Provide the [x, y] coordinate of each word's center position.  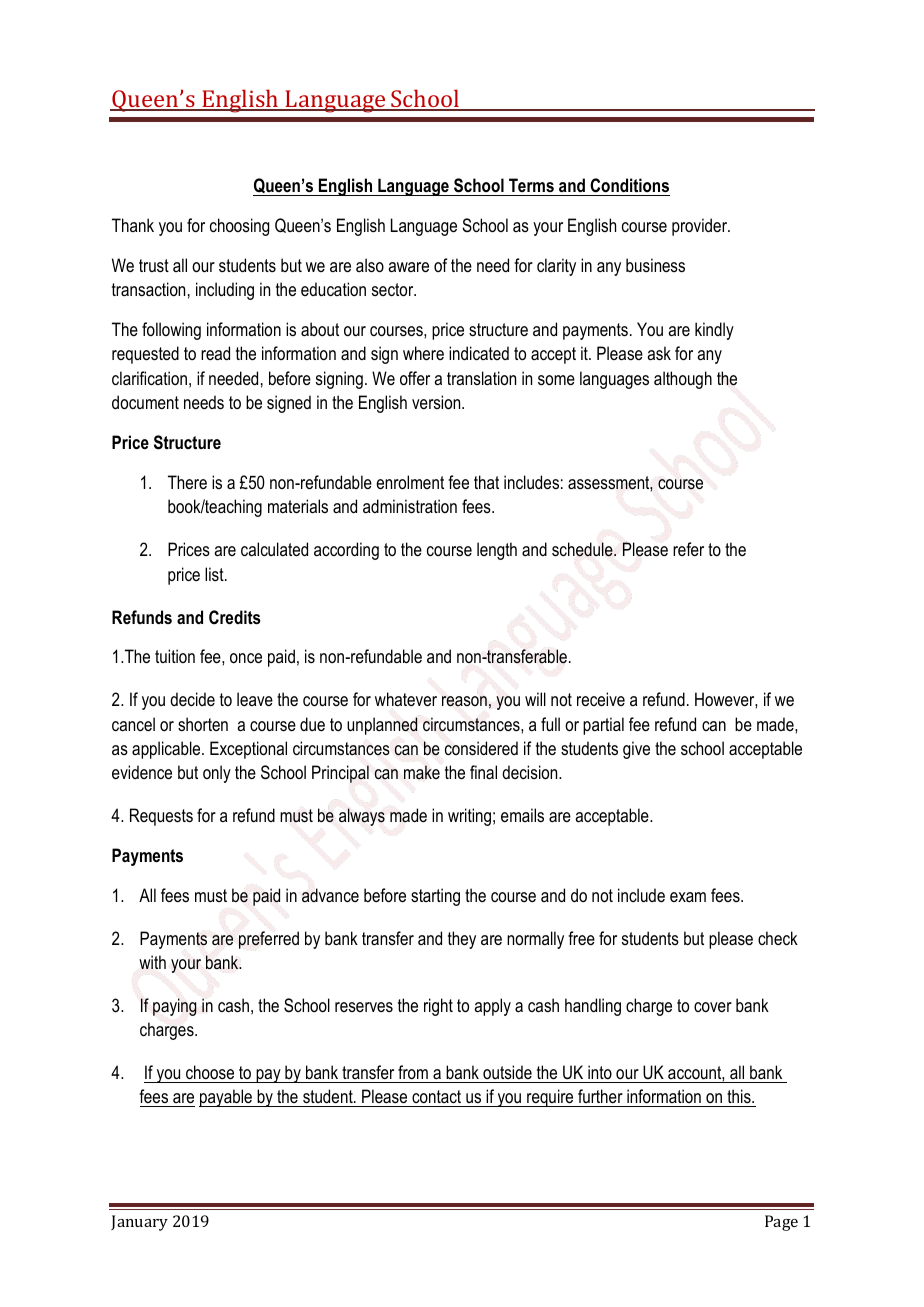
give [636, 750]
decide [192, 699]
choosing [239, 227]
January [139, 1223]
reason [464, 701]
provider [701, 227]
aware [408, 267]
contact [437, 1098]
